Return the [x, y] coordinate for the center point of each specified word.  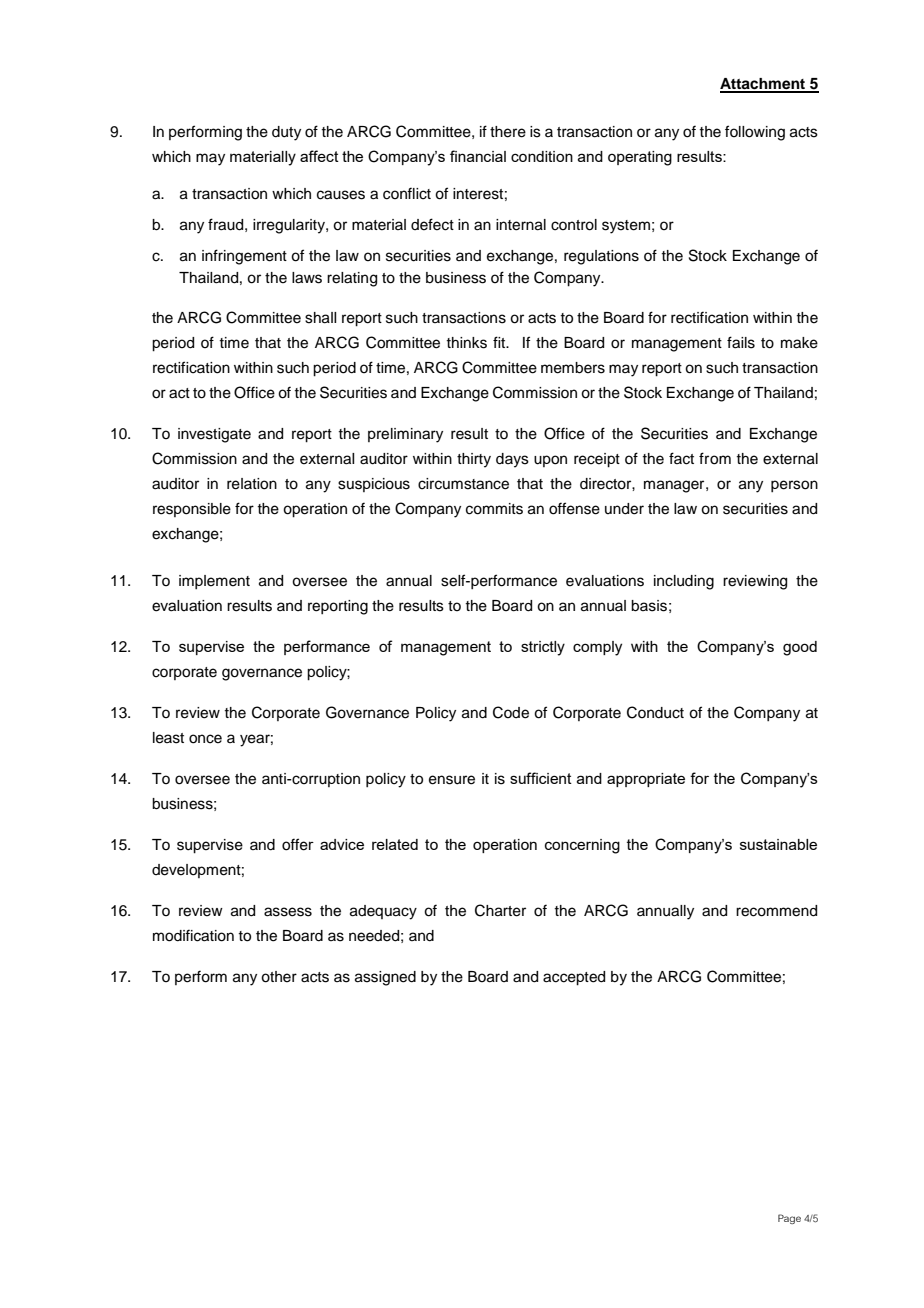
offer [298, 844]
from [715, 458]
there [508, 132]
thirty [474, 460]
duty [286, 133]
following [755, 133]
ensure [452, 780]
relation [252, 484]
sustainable [778, 844]
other [279, 977]
